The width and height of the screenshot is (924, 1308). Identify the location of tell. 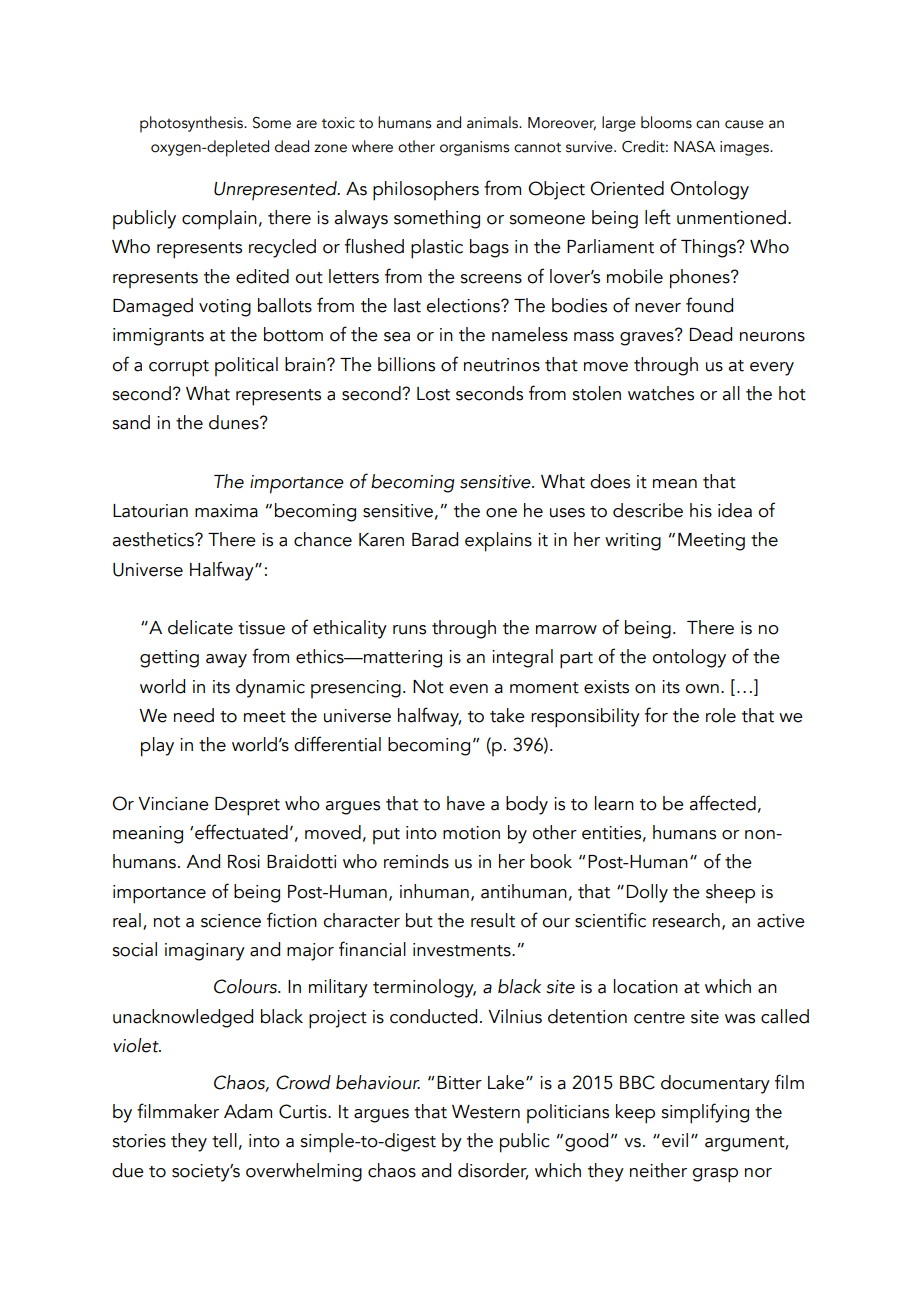
(224, 1140).
